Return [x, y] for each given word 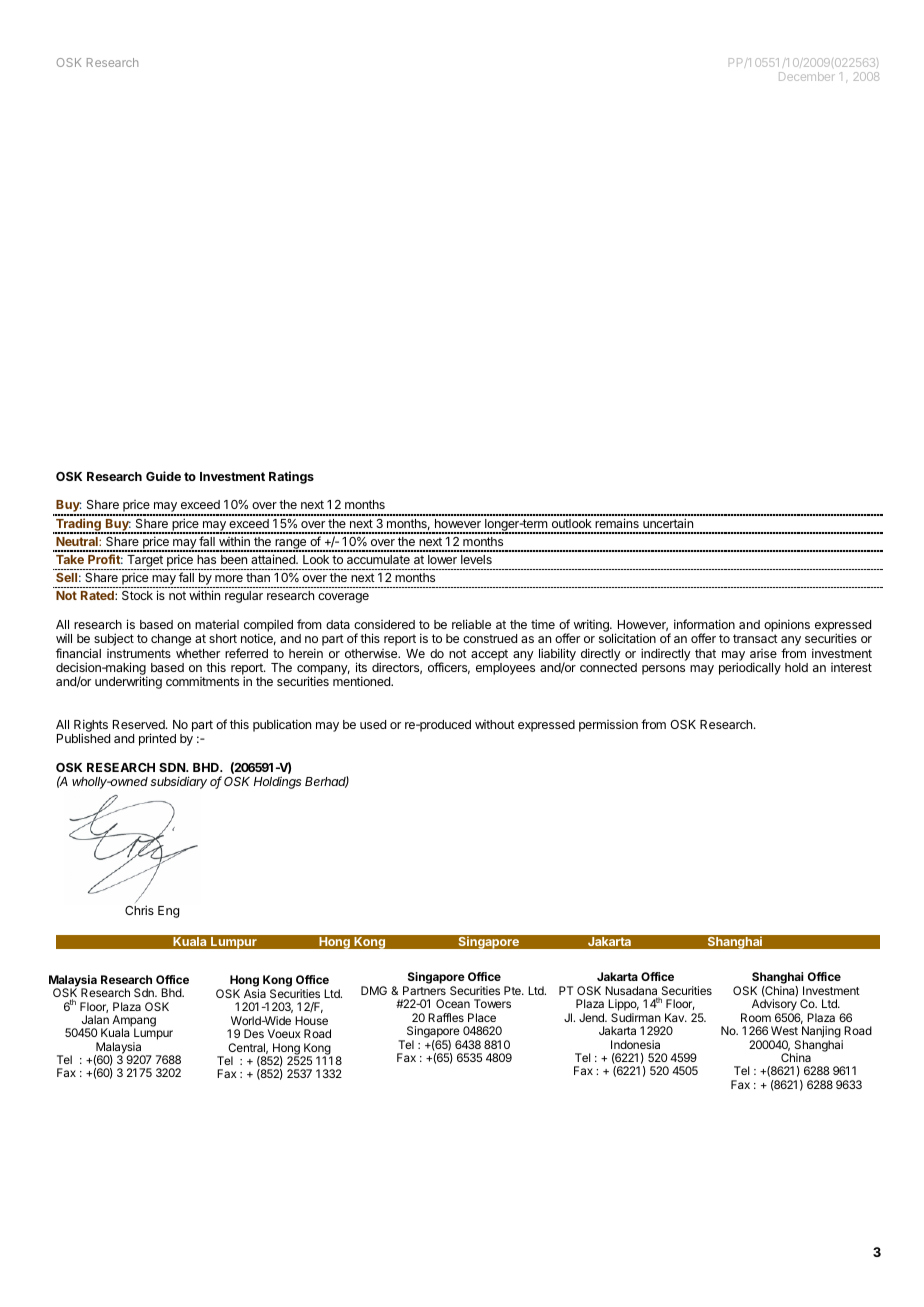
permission [608, 726]
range [291, 545]
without [495, 724]
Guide [163, 476]
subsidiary [178, 782]
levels [476, 559]
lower [442, 559]
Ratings [291, 477]
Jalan [95, 1019]
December [807, 76]
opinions [787, 627]
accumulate [378, 559]
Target [145, 562]
